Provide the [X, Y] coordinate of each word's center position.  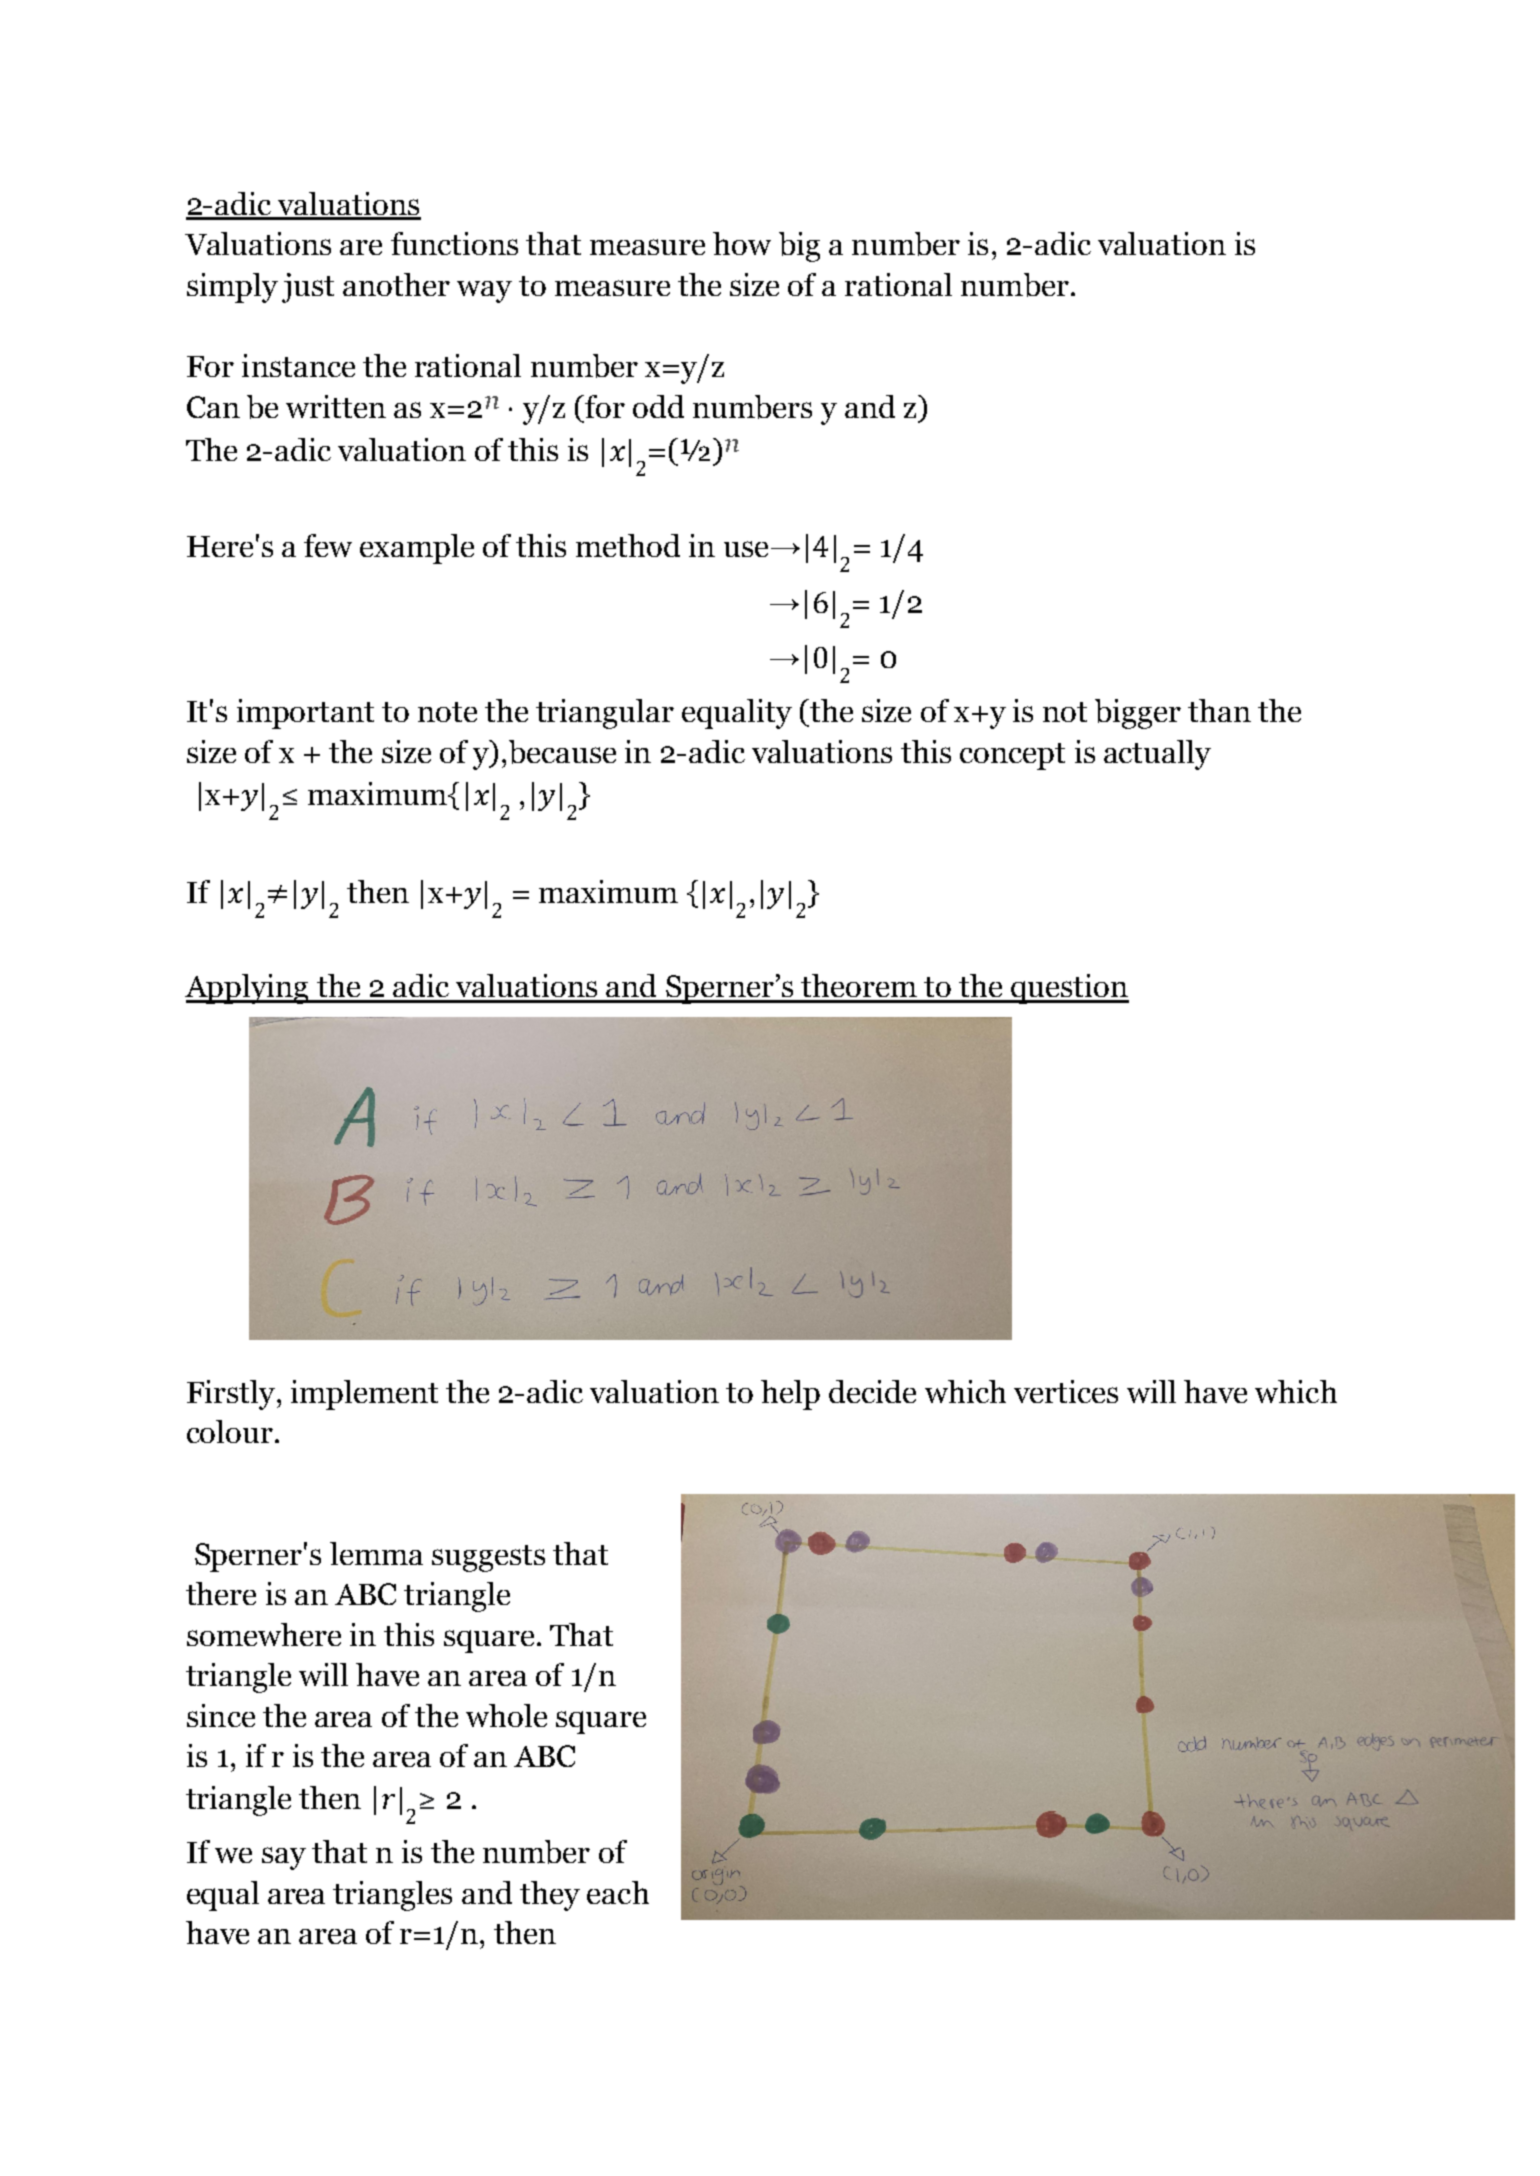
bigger [1138, 714]
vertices [1066, 1391]
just [308, 288]
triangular [605, 714]
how [742, 243]
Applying [248, 989]
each [618, 1892]
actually [1157, 755]
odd [658, 406]
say [284, 1858]
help [790, 1395]
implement [364, 1395]
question [1069, 989]
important [305, 714]
